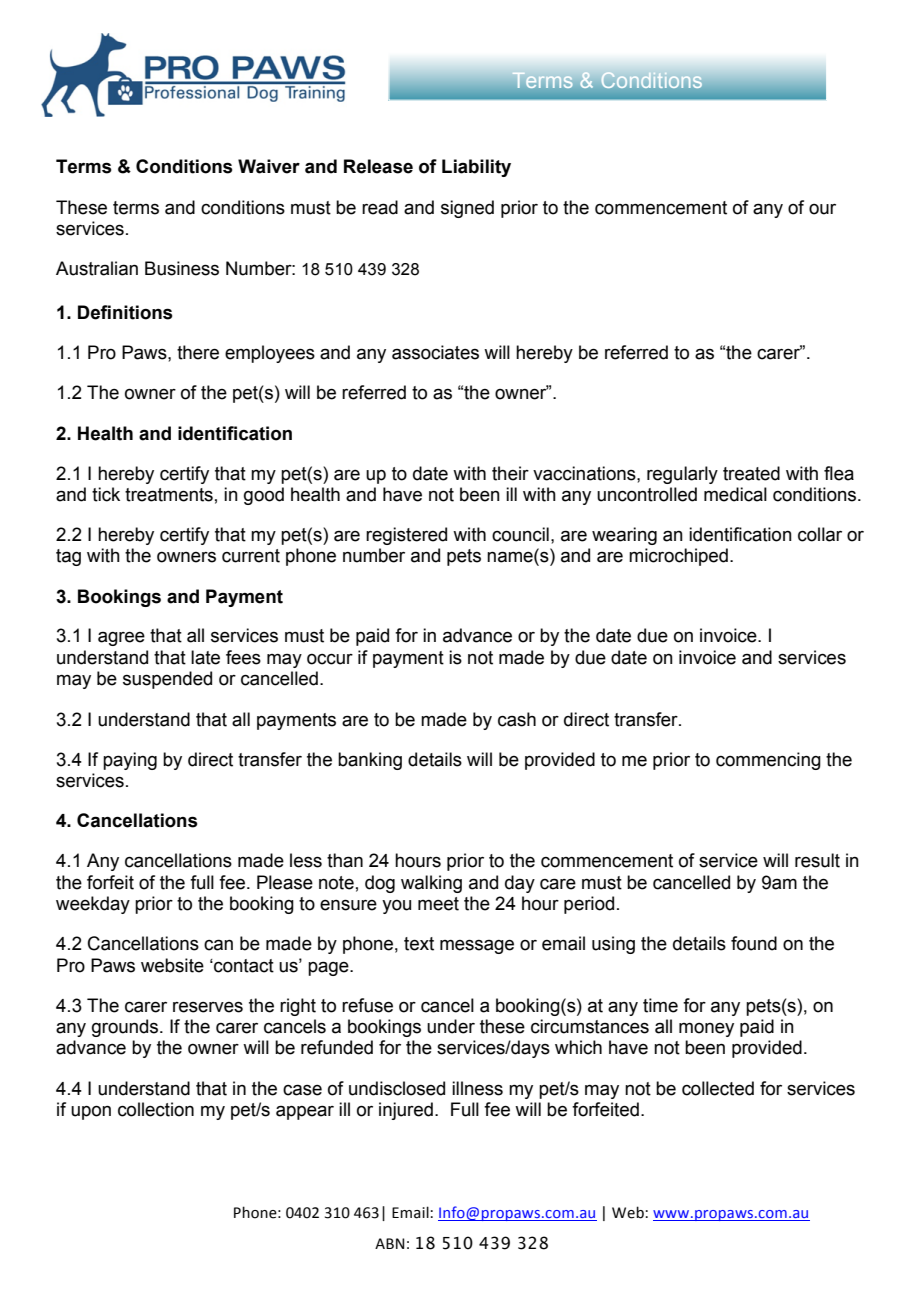 The image size is (924, 1308). I want to click on cash, so click(517, 719).
